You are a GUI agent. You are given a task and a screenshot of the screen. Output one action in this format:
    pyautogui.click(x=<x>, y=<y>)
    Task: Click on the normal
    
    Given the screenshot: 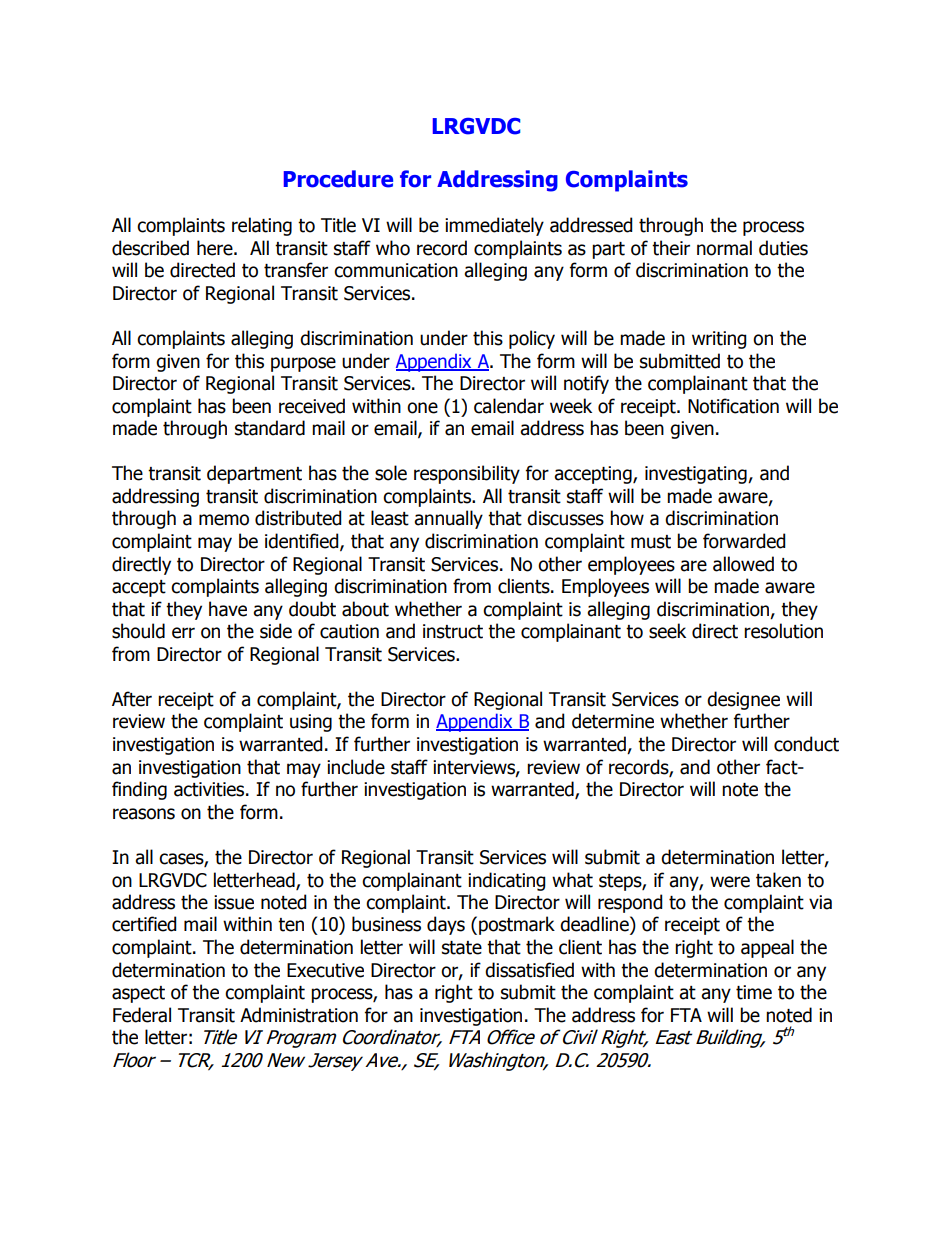 What is the action you would take?
    pyautogui.click(x=724, y=248)
